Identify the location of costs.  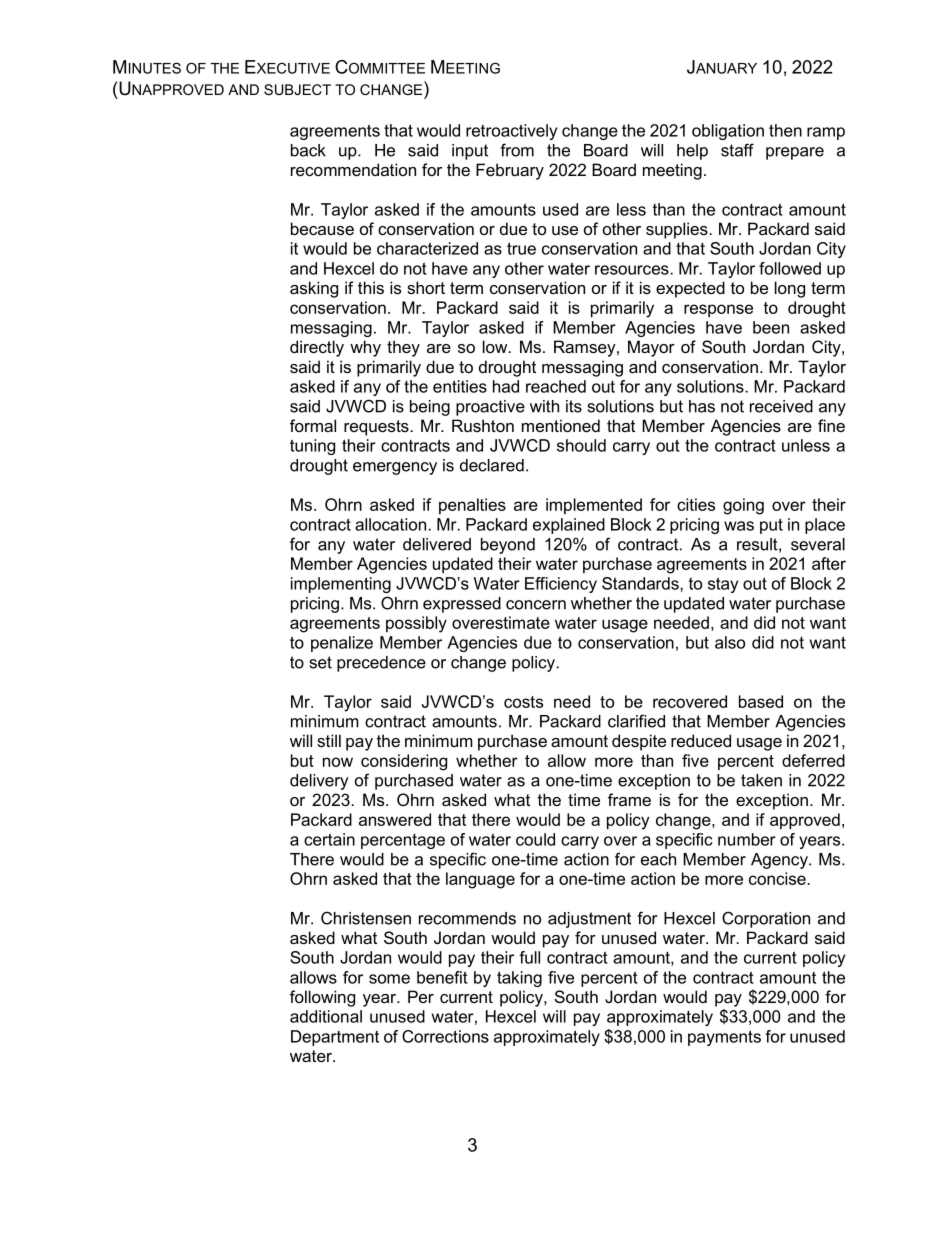
(523, 702).
